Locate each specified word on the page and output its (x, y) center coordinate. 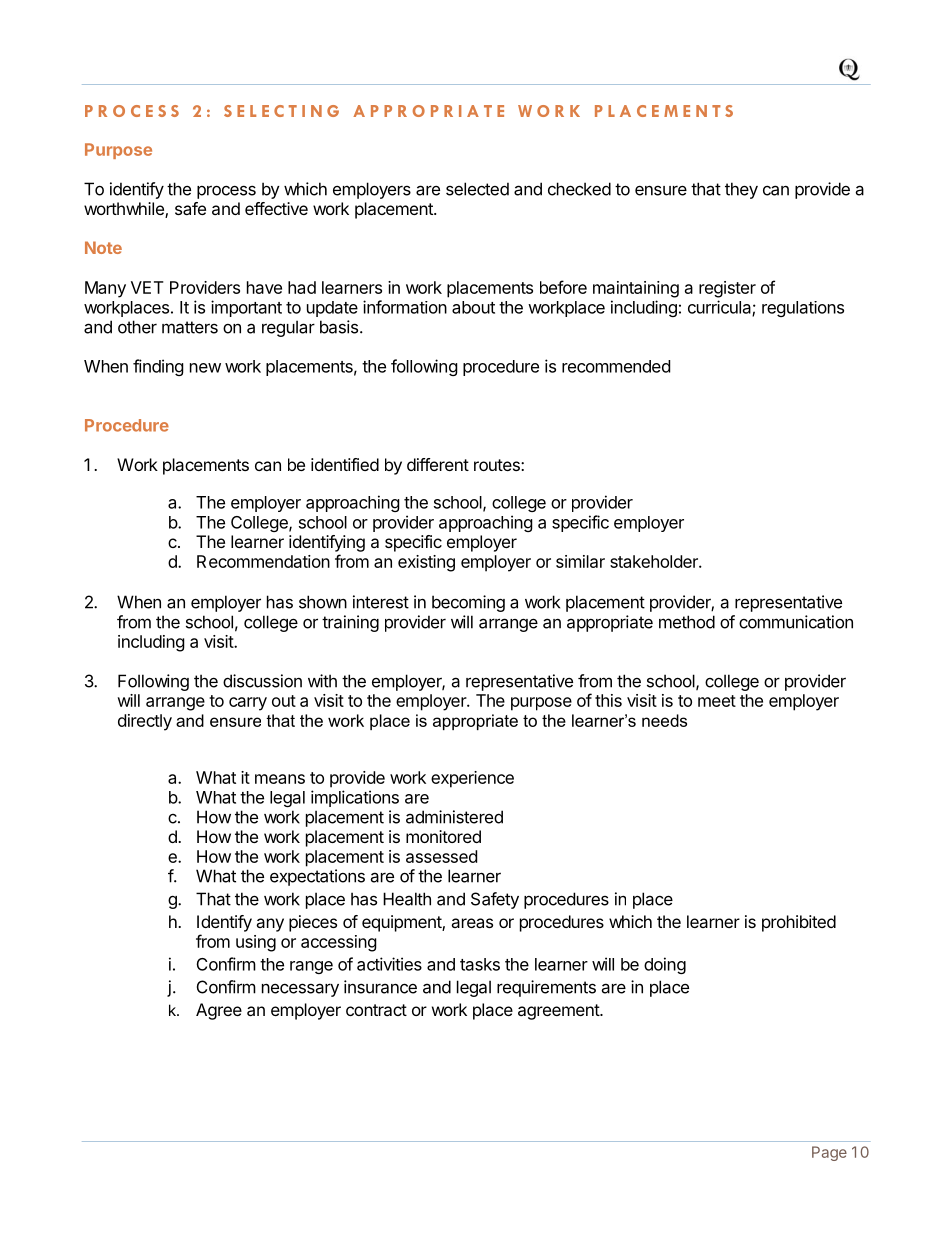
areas (472, 923)
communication (796, 622)
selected (477, 189)
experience (472, 779)
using (256, 943)
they (741, 190)
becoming (468, 603)
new (205, 368)
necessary (300, 990)
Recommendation (263, 561)
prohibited (799, 923)
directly (145, 722)
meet (717, 701)
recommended (616, 366)
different (438, 464)
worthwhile (125, 210)
